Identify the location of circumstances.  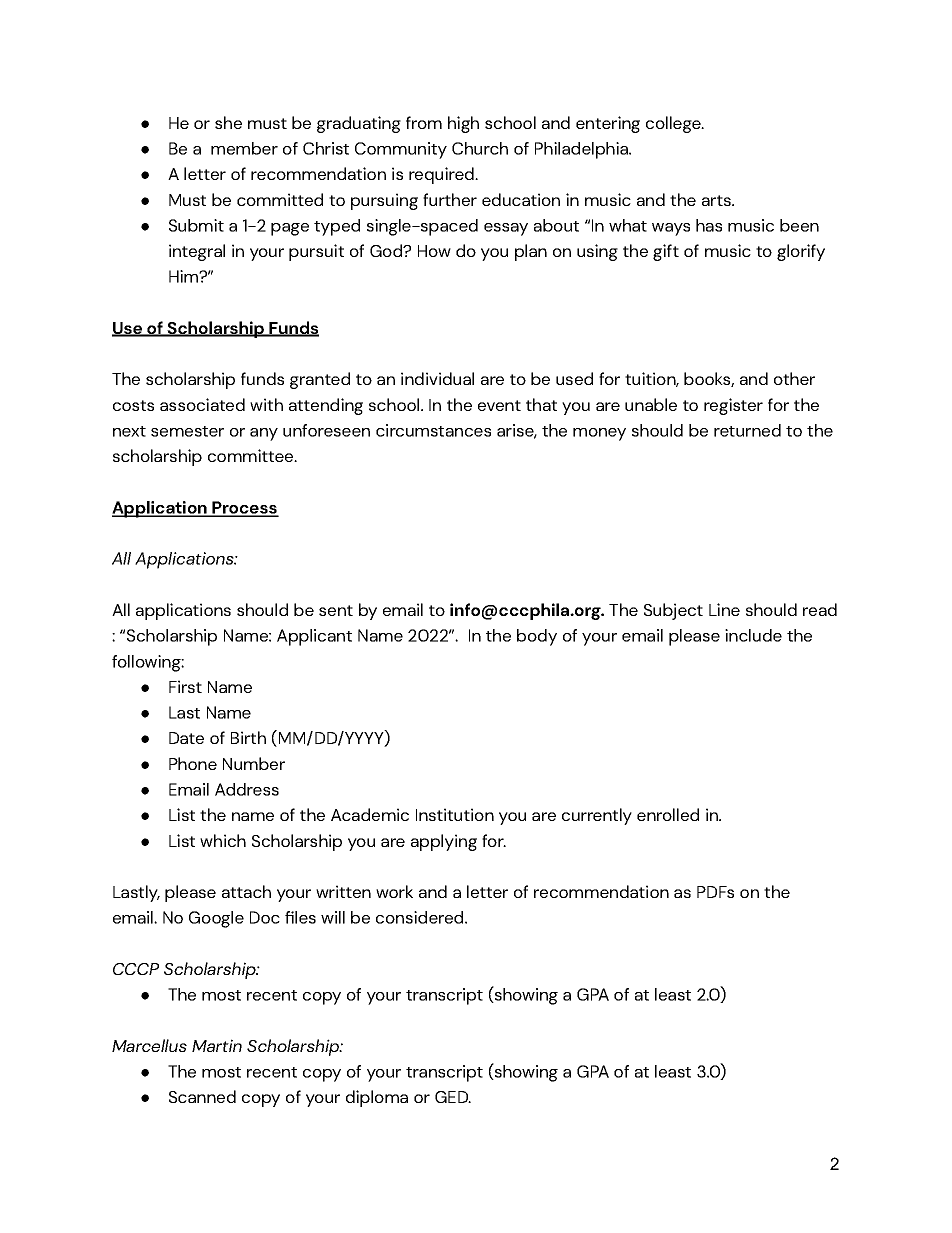
(433, 430).
